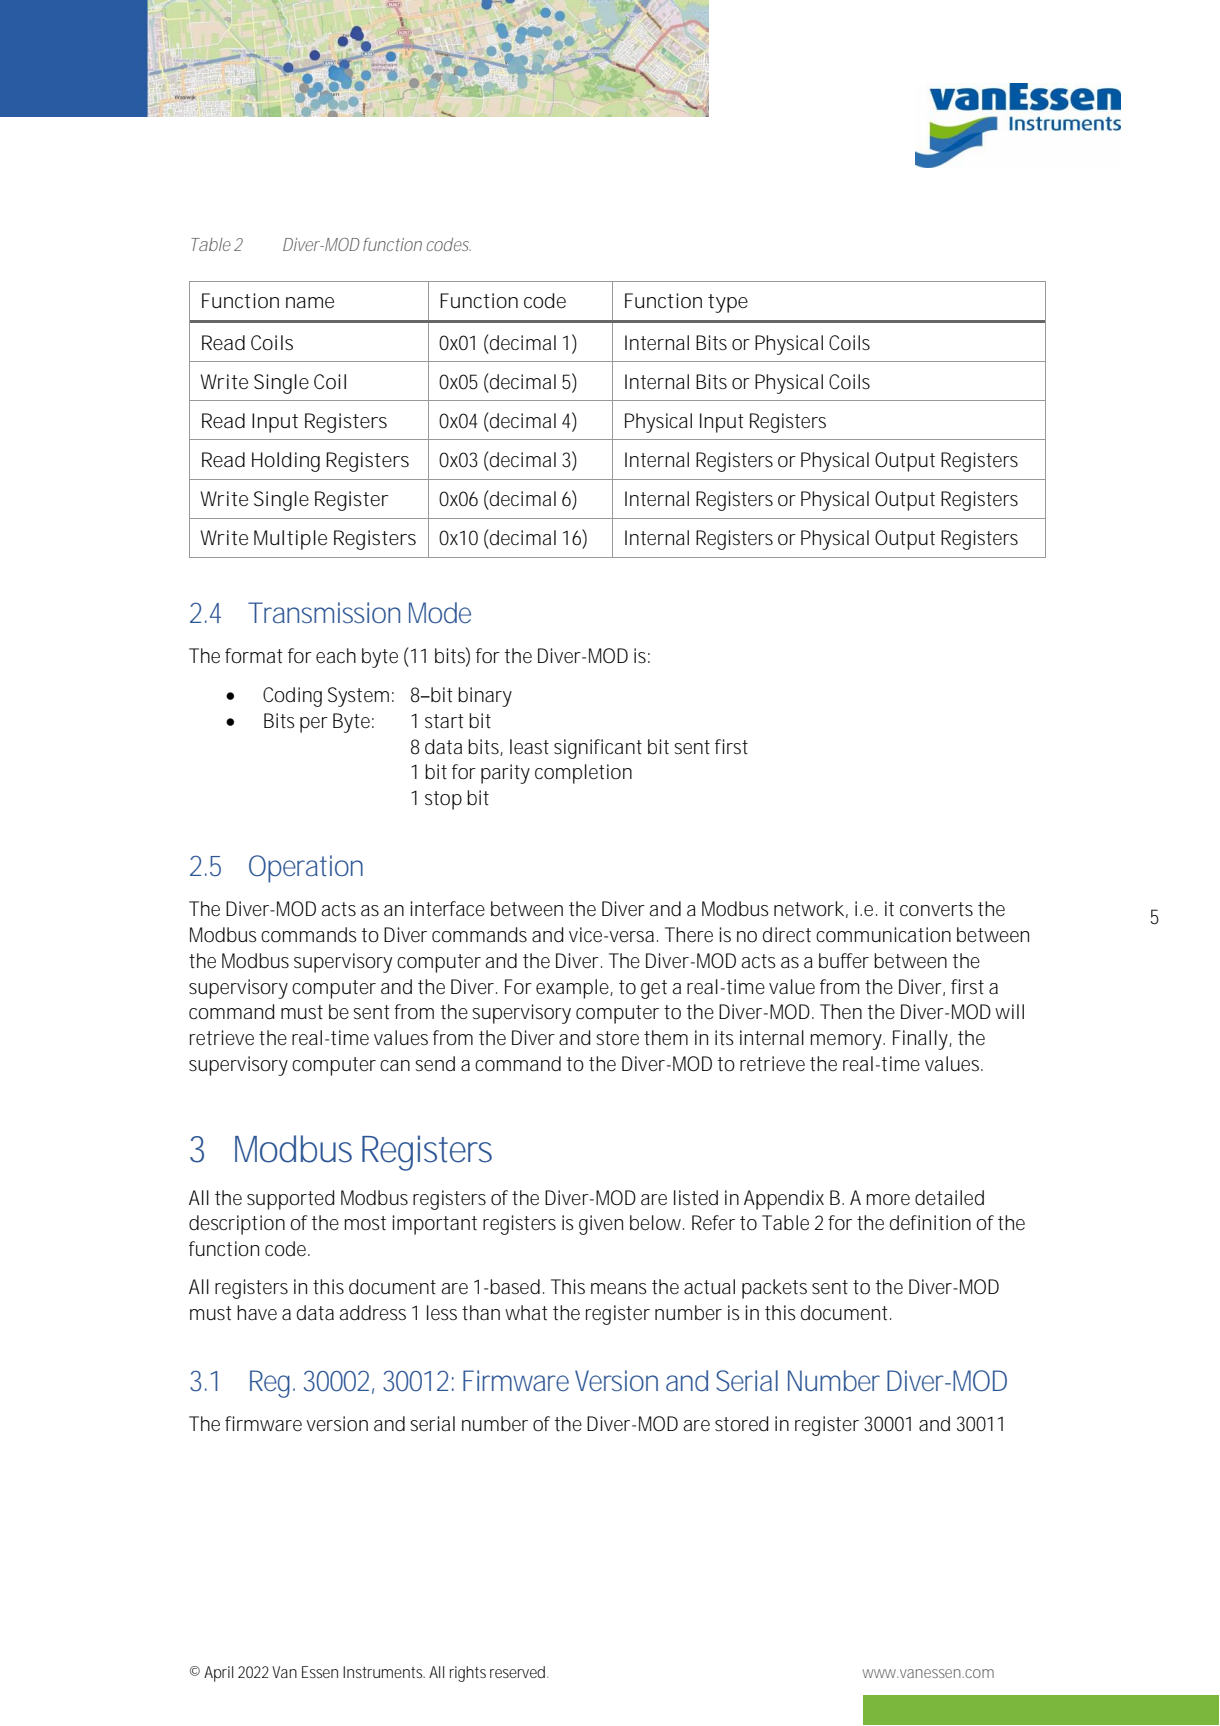 This page has width=1220, height=1726. What do you see at coordinates (920, 1040) in the page?
I see `Finally` at bounding box center [920, 1040].
